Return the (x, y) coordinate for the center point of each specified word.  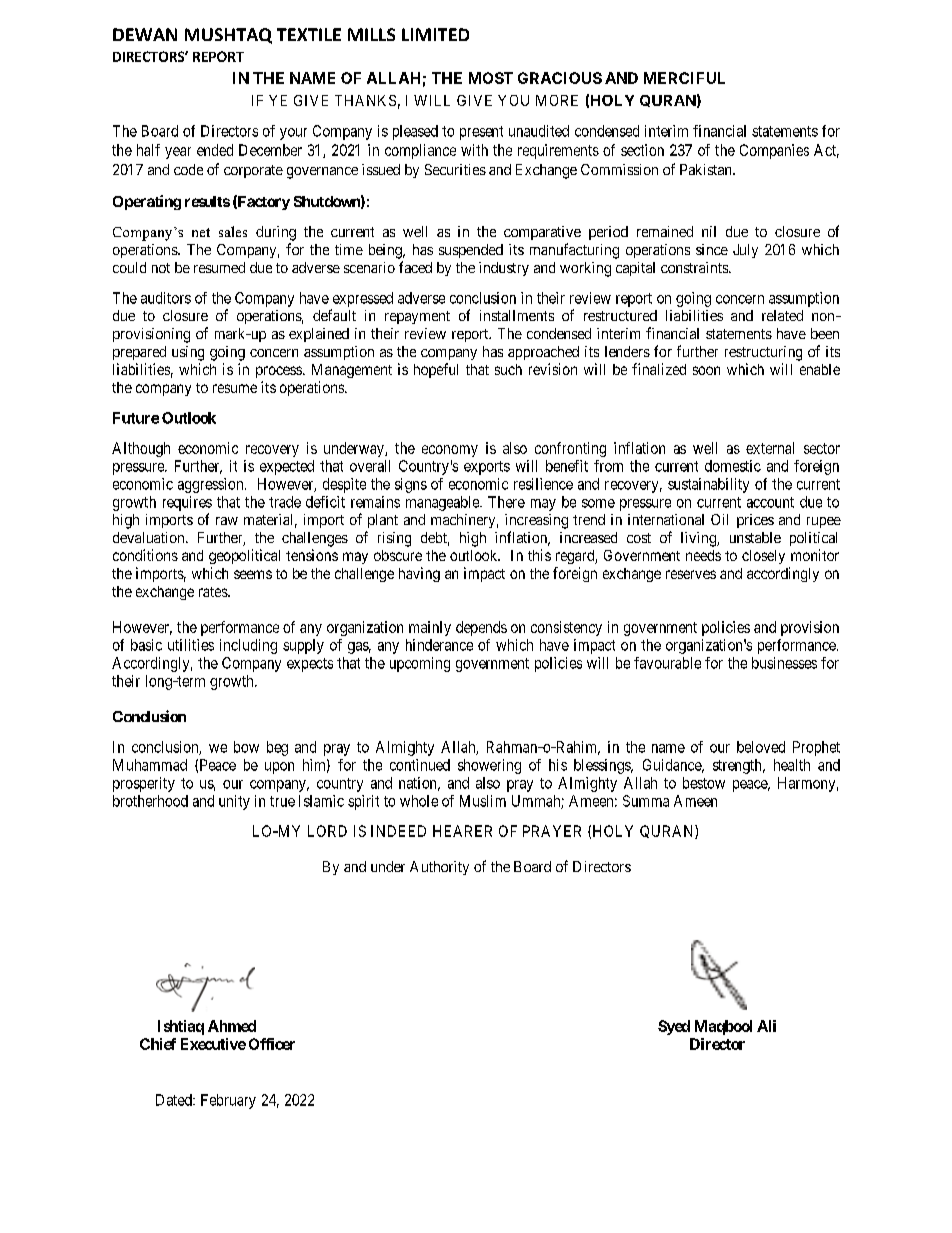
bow (246, 747)
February (228, 1101)
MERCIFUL (684, 78)
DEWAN (145, 34)
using (188, 353)
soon (706, 370)
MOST (491, 78)
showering (489, 766)
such (508, 369)
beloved (761, 747)
